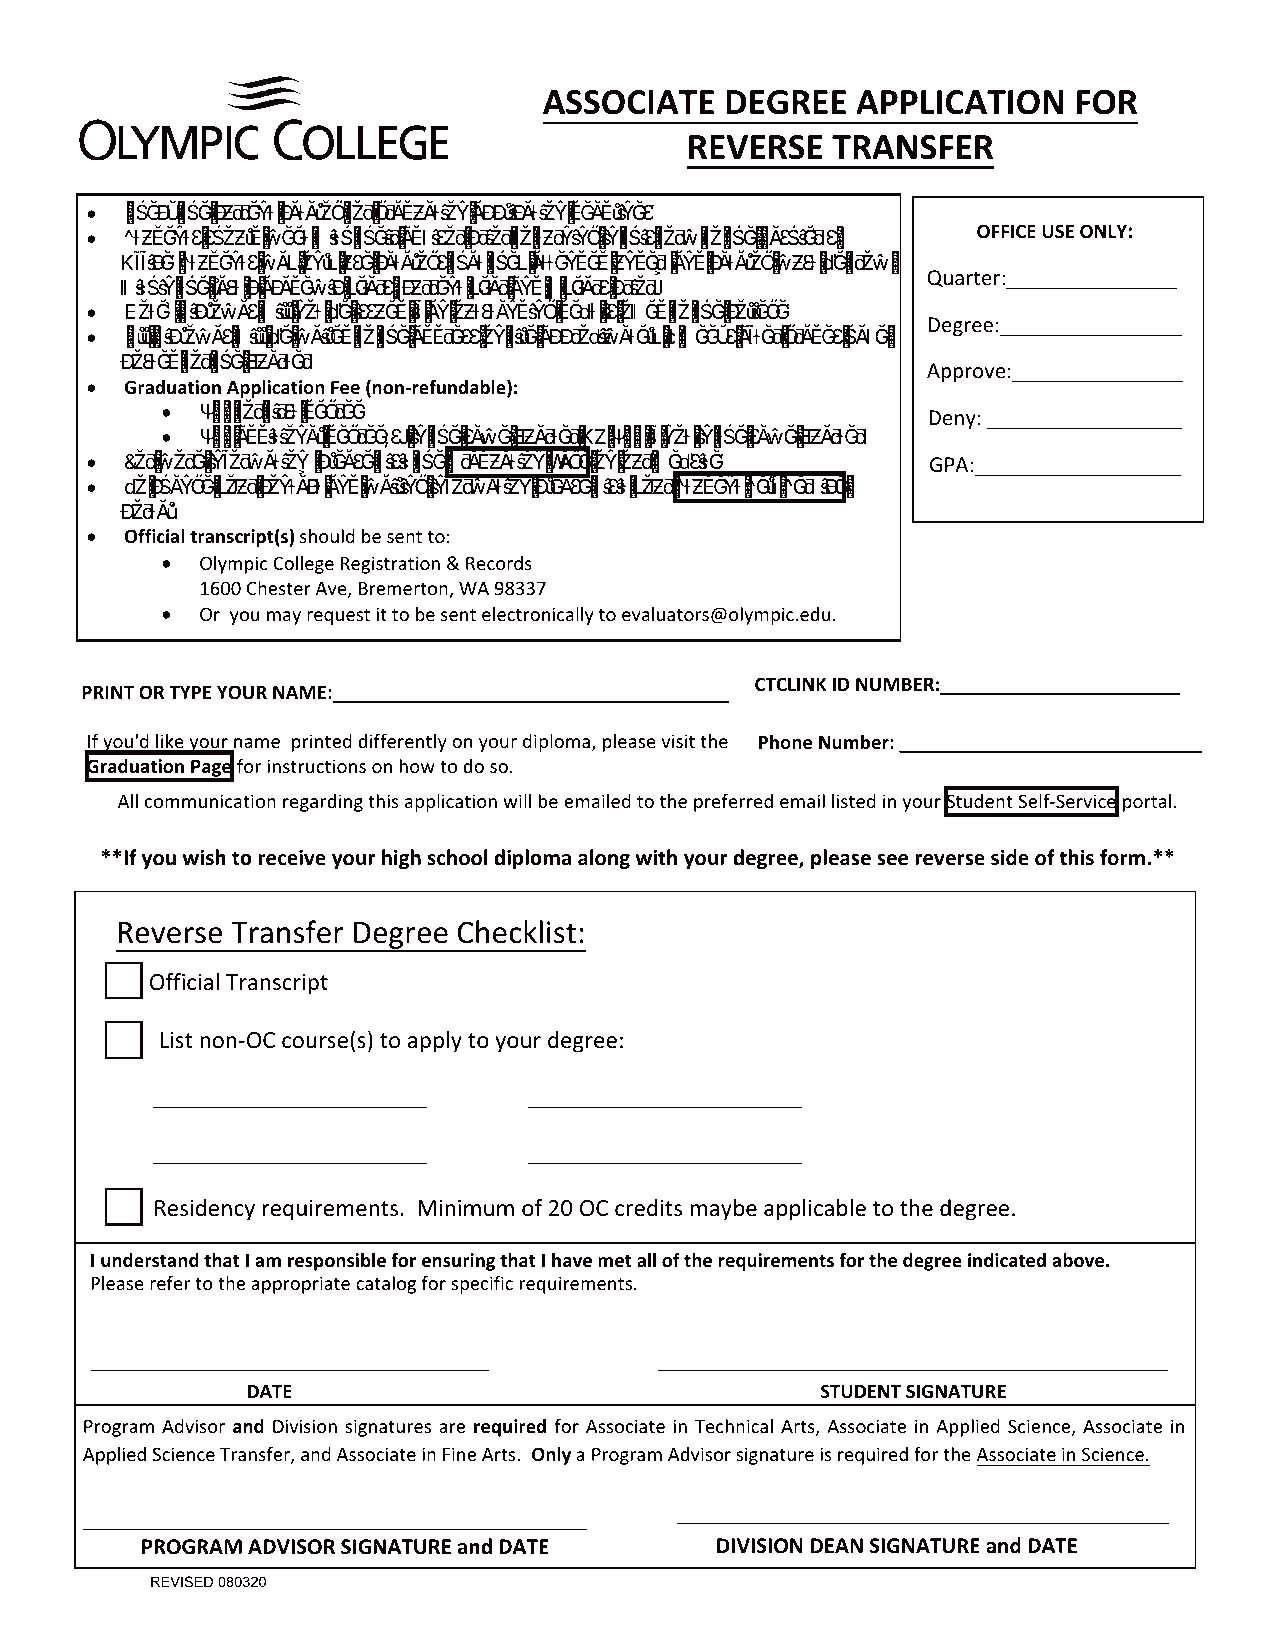  What do you see at coordinates (952, 419) in the screenshot?
I see `Deny` at bounding box center [952, 419].
